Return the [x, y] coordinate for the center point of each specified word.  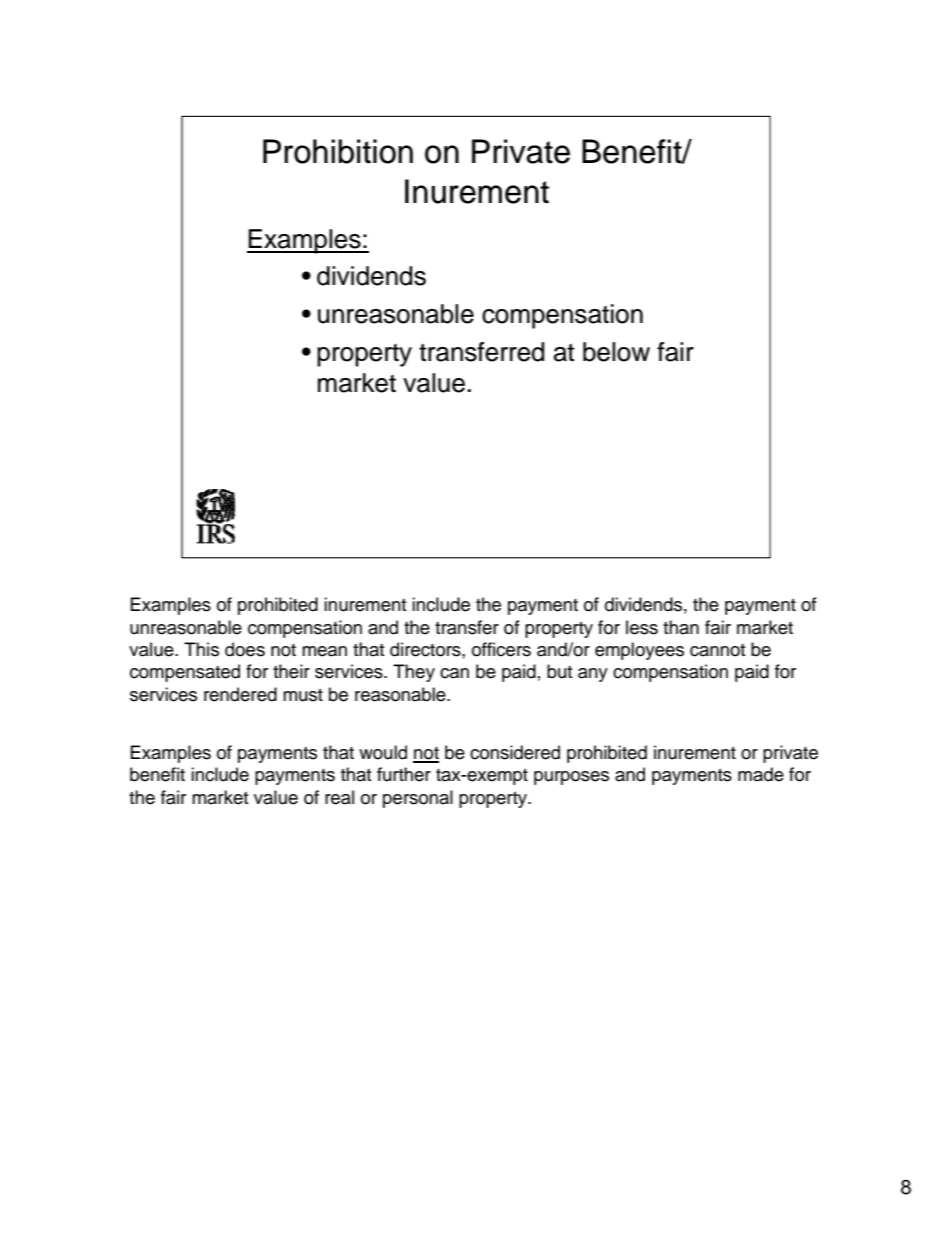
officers [501, 649]
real [339, 797]
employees [639, 651]
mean [324, 651]
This [201, 649]
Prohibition [338, 151]
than [681, 627]
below [616, 352]
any [593, 675]
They [414, 673]
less [642, 627]
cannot [717, 650]
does [245, 649]
